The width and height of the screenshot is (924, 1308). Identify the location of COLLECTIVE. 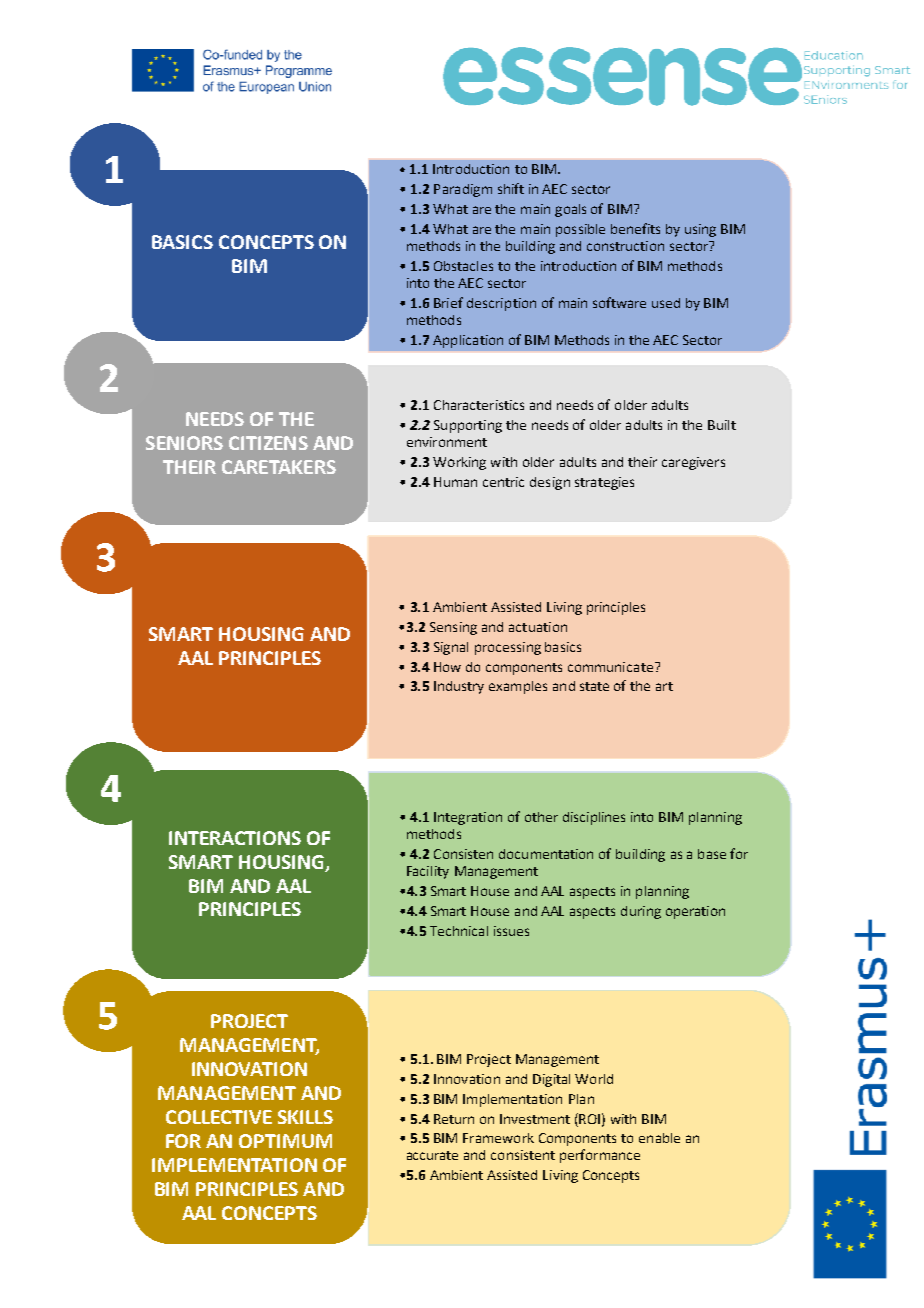
(219, 1117).
